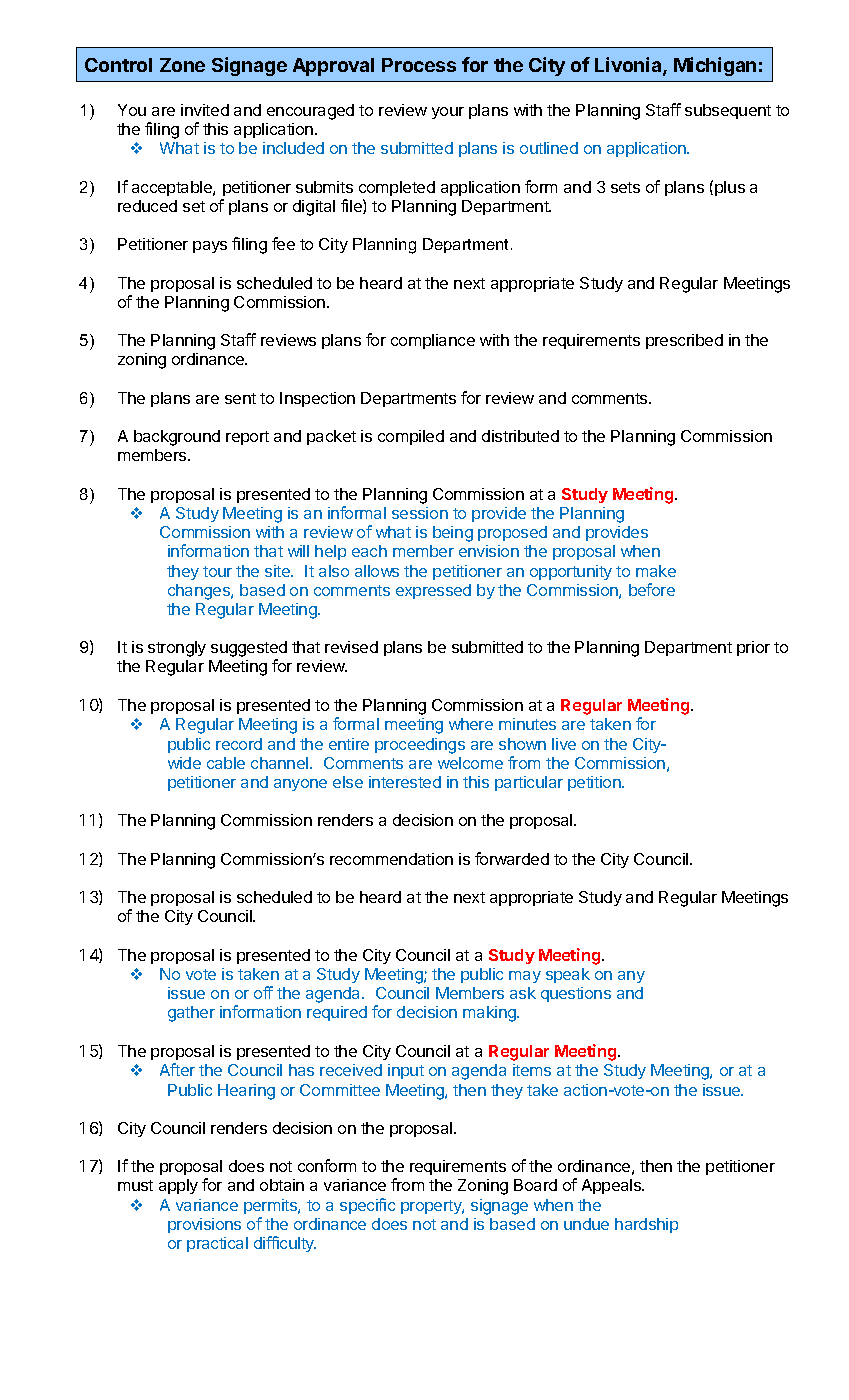 The width and height of the page is (849, 1400). Describe the element at coordinates (728, 111) in the page. I see `subsequent` at that location.
